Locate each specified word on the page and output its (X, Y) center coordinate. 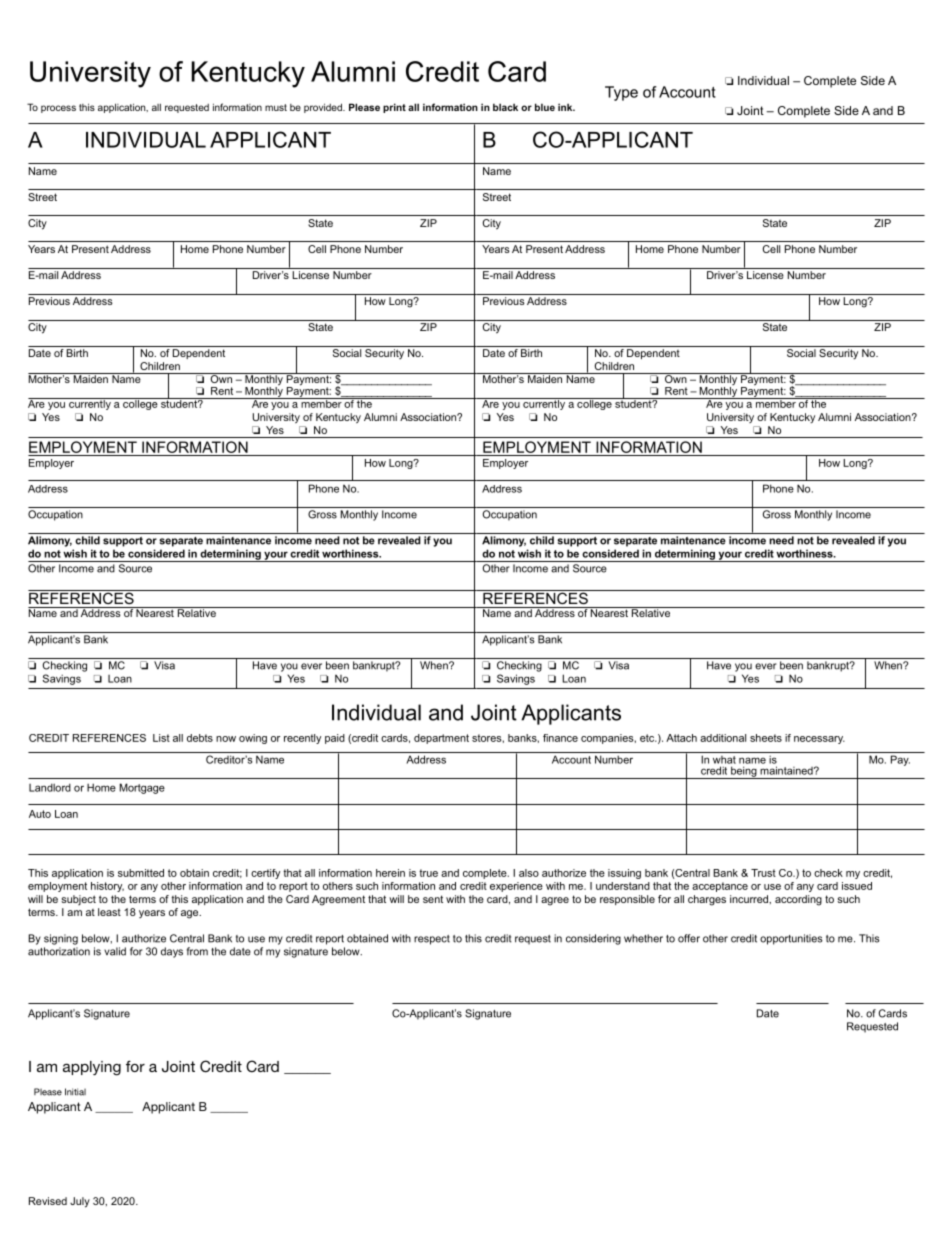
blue (545, 107)
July (80, 1202)
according (798, 900)
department (441, 739)
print (394, 108)
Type (621, 93)
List (161, 738)
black (505, 107)
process (58, 109)
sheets (766, 738)
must (276, 107)
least (109, 912)
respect (432, 940)
